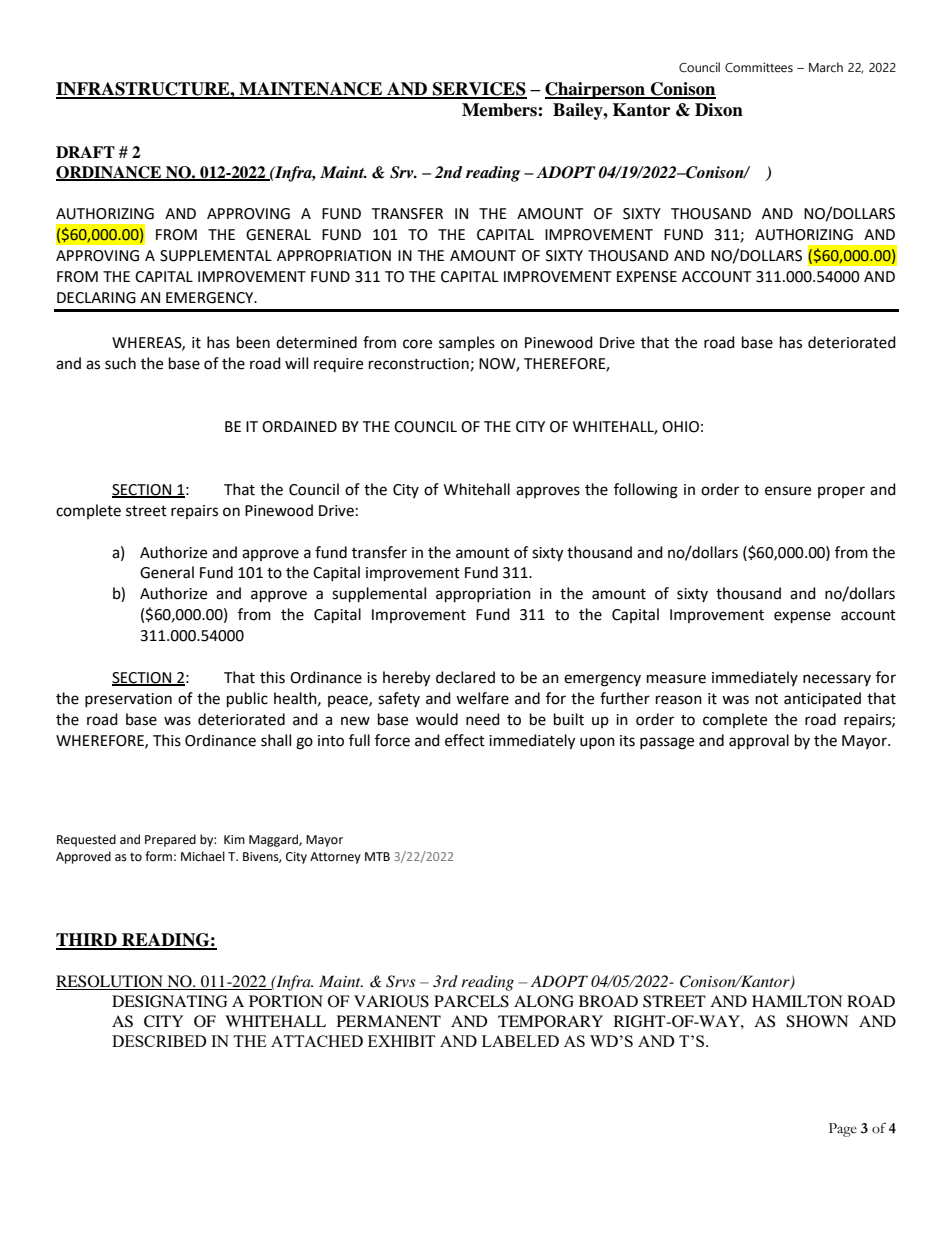 The image size is (952, 1233). Describe the element at coordinates (128, 700) in the document. I see `preservation` at that location.
